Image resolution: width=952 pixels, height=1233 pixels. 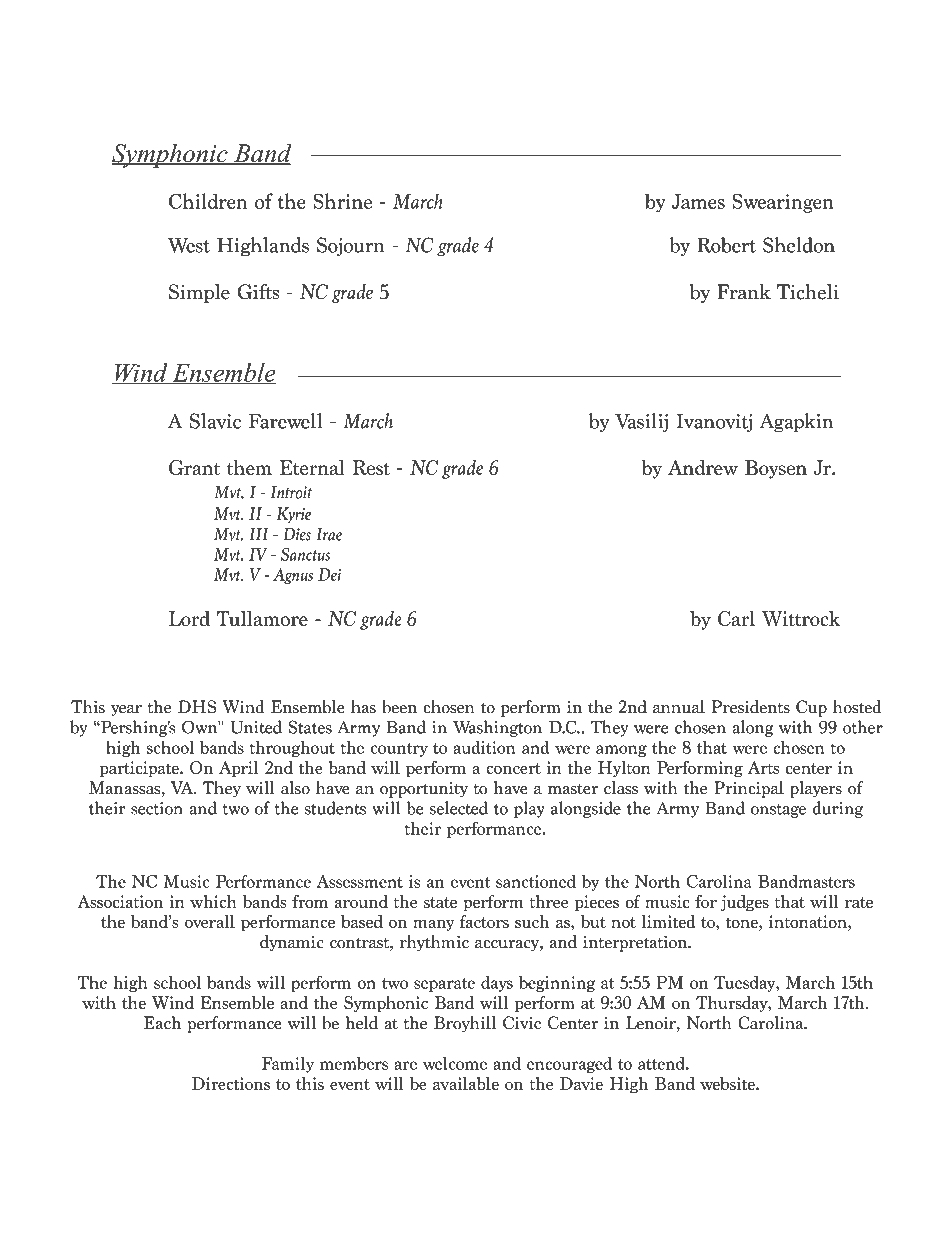 I want to click on Arts, so click(x=764, y=767).
